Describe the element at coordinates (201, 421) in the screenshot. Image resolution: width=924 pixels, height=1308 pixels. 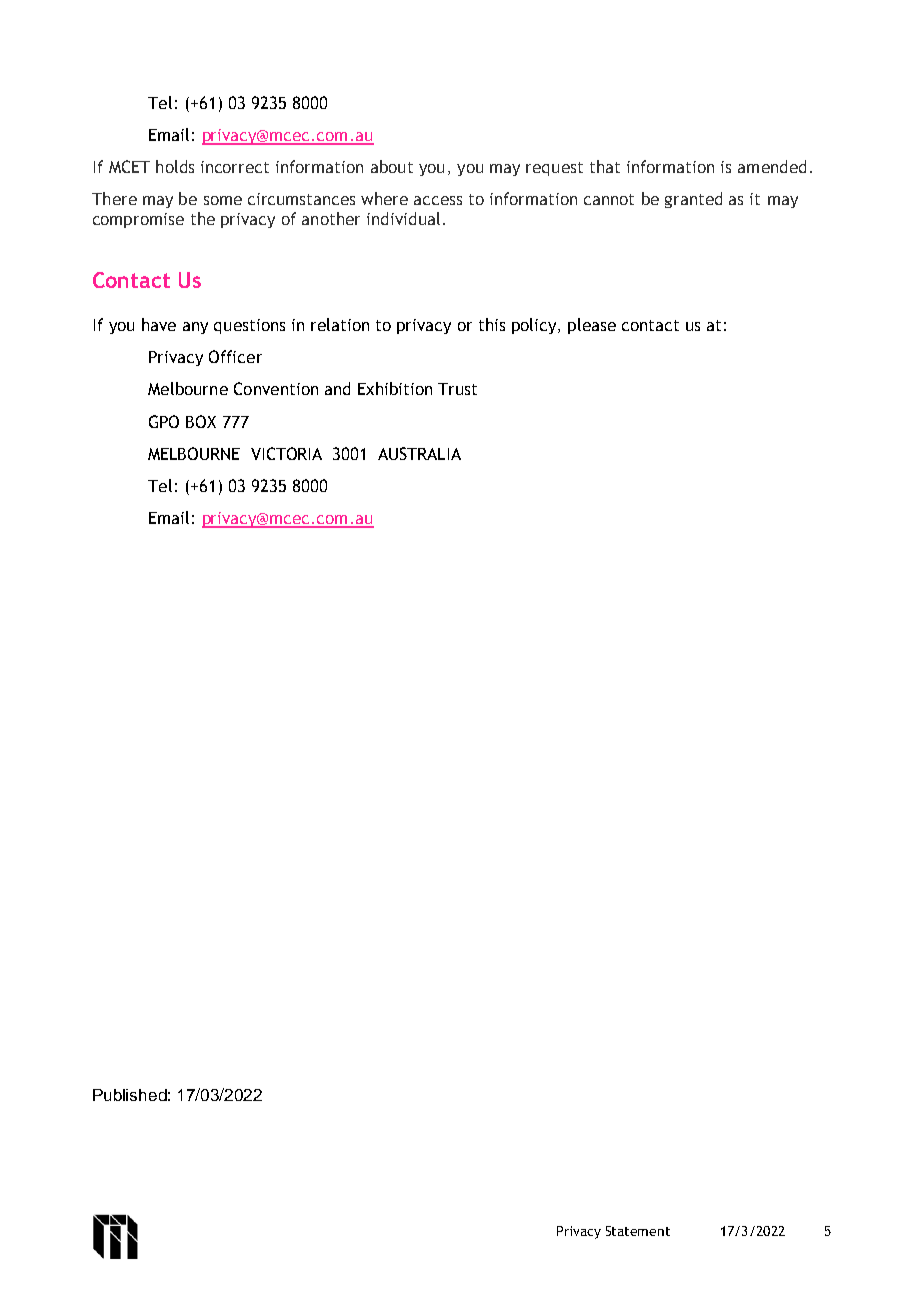
I see `BOX` at that location.
